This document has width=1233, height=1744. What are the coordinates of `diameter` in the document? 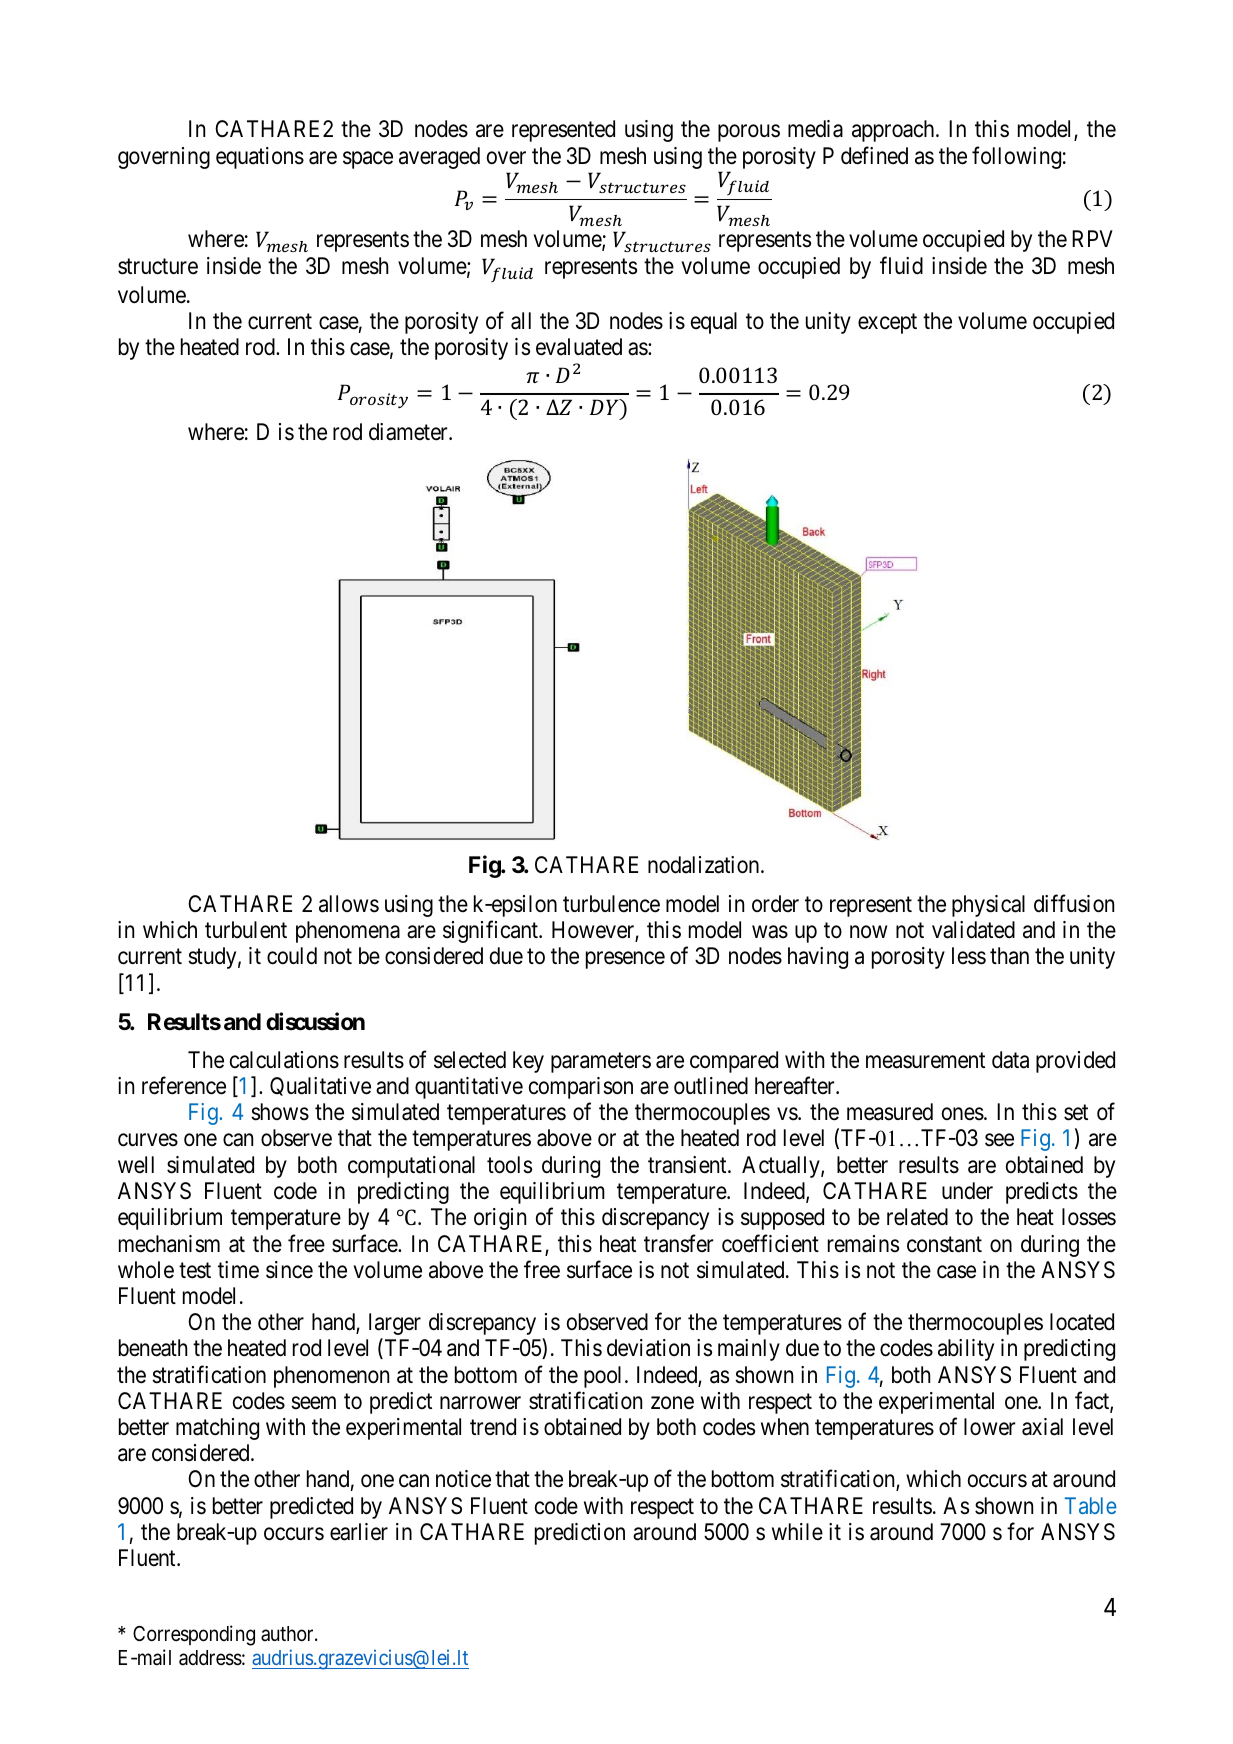 It's located at (409, 432).
